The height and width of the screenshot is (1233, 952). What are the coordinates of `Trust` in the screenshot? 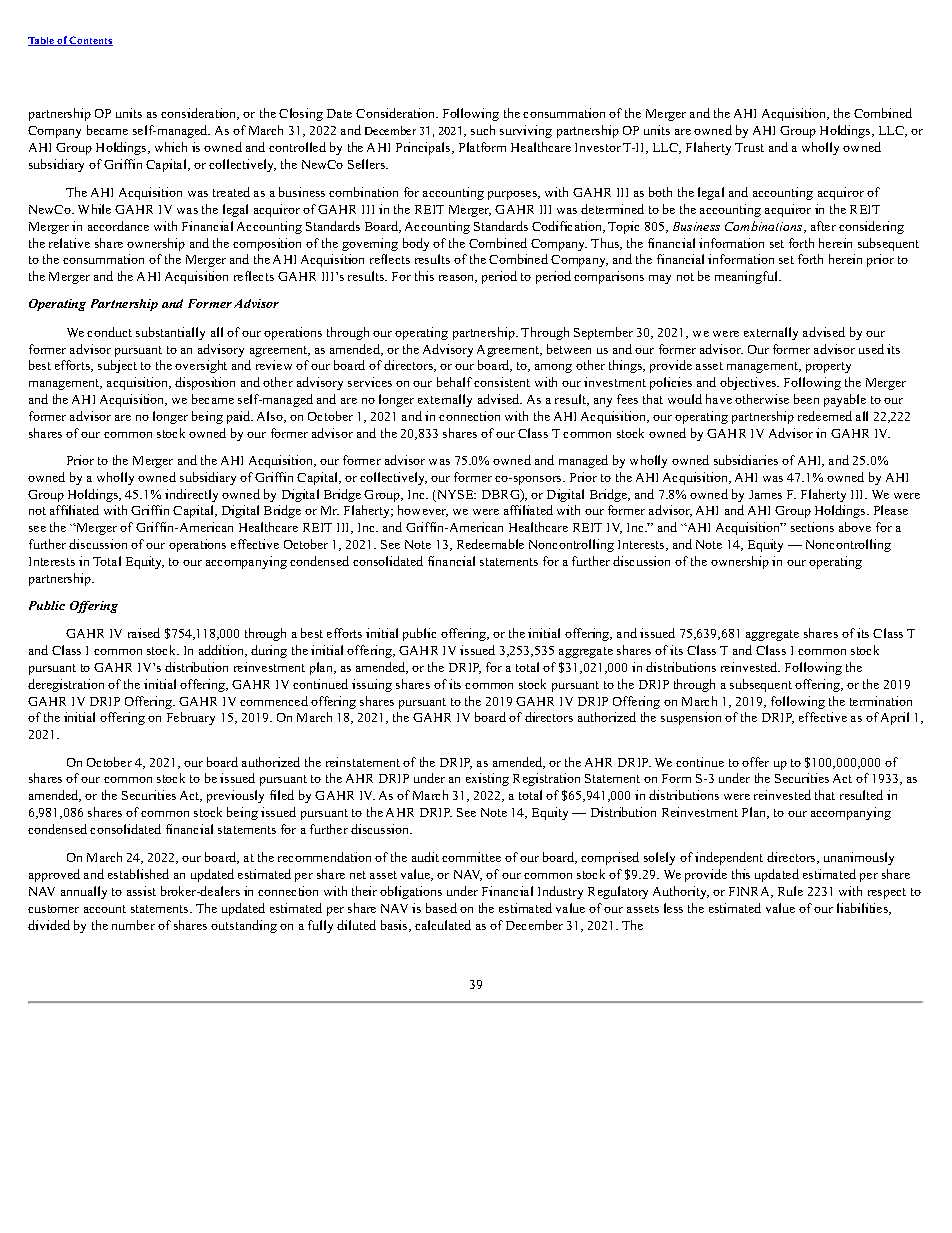 It's located at (749, 147).
